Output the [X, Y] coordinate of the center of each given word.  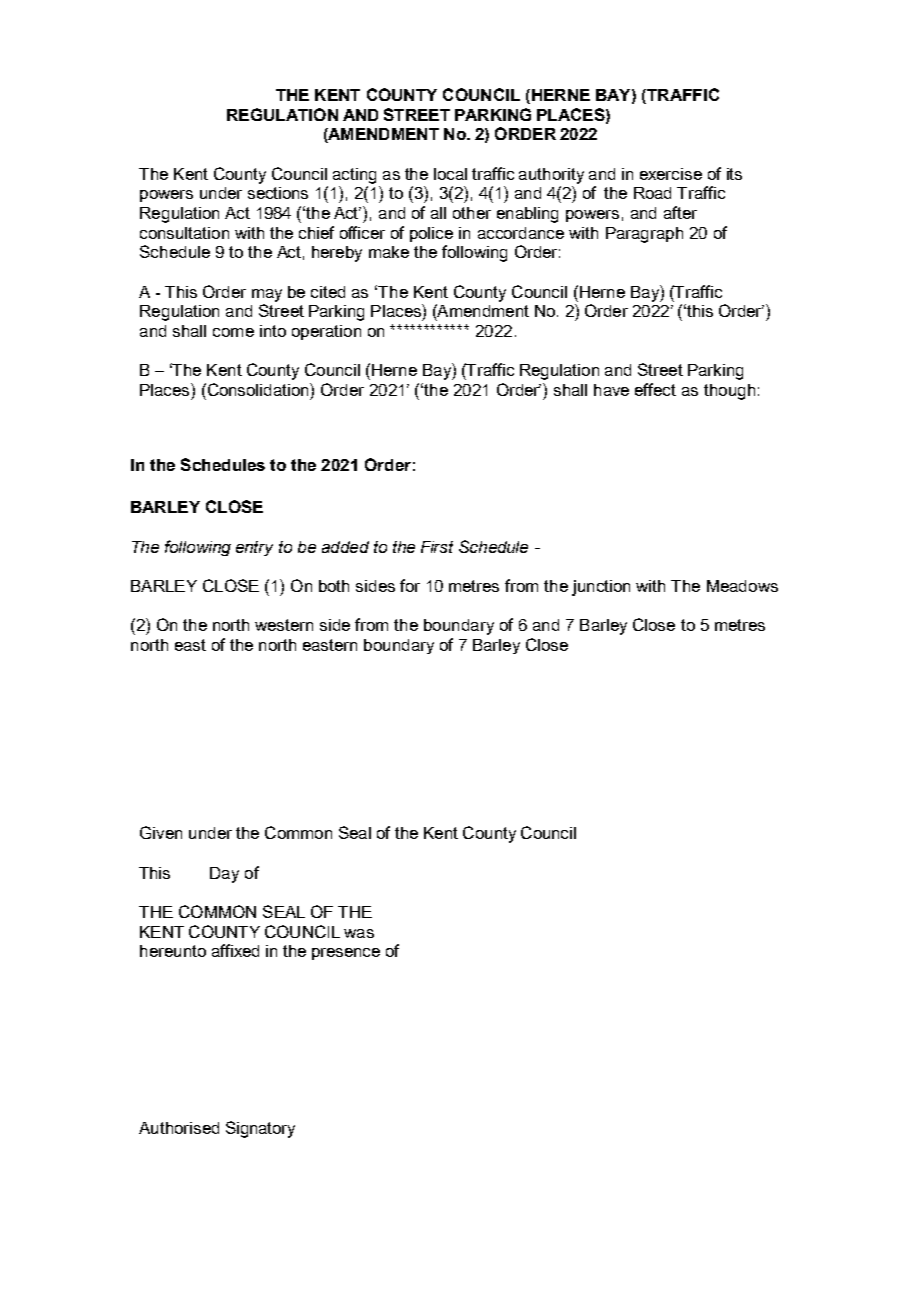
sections [278, 193]
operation [326, 332]
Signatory [260, 1129]
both [334, 586]
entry [254, 548]
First [437, 547]
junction [601, 588]
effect [655, 389]
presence [346, 954]
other [472, 213]
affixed [235, 950]
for [410, 585]
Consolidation [258, 389]
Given [161, 832]
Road [652, 193]
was [359, 933]
